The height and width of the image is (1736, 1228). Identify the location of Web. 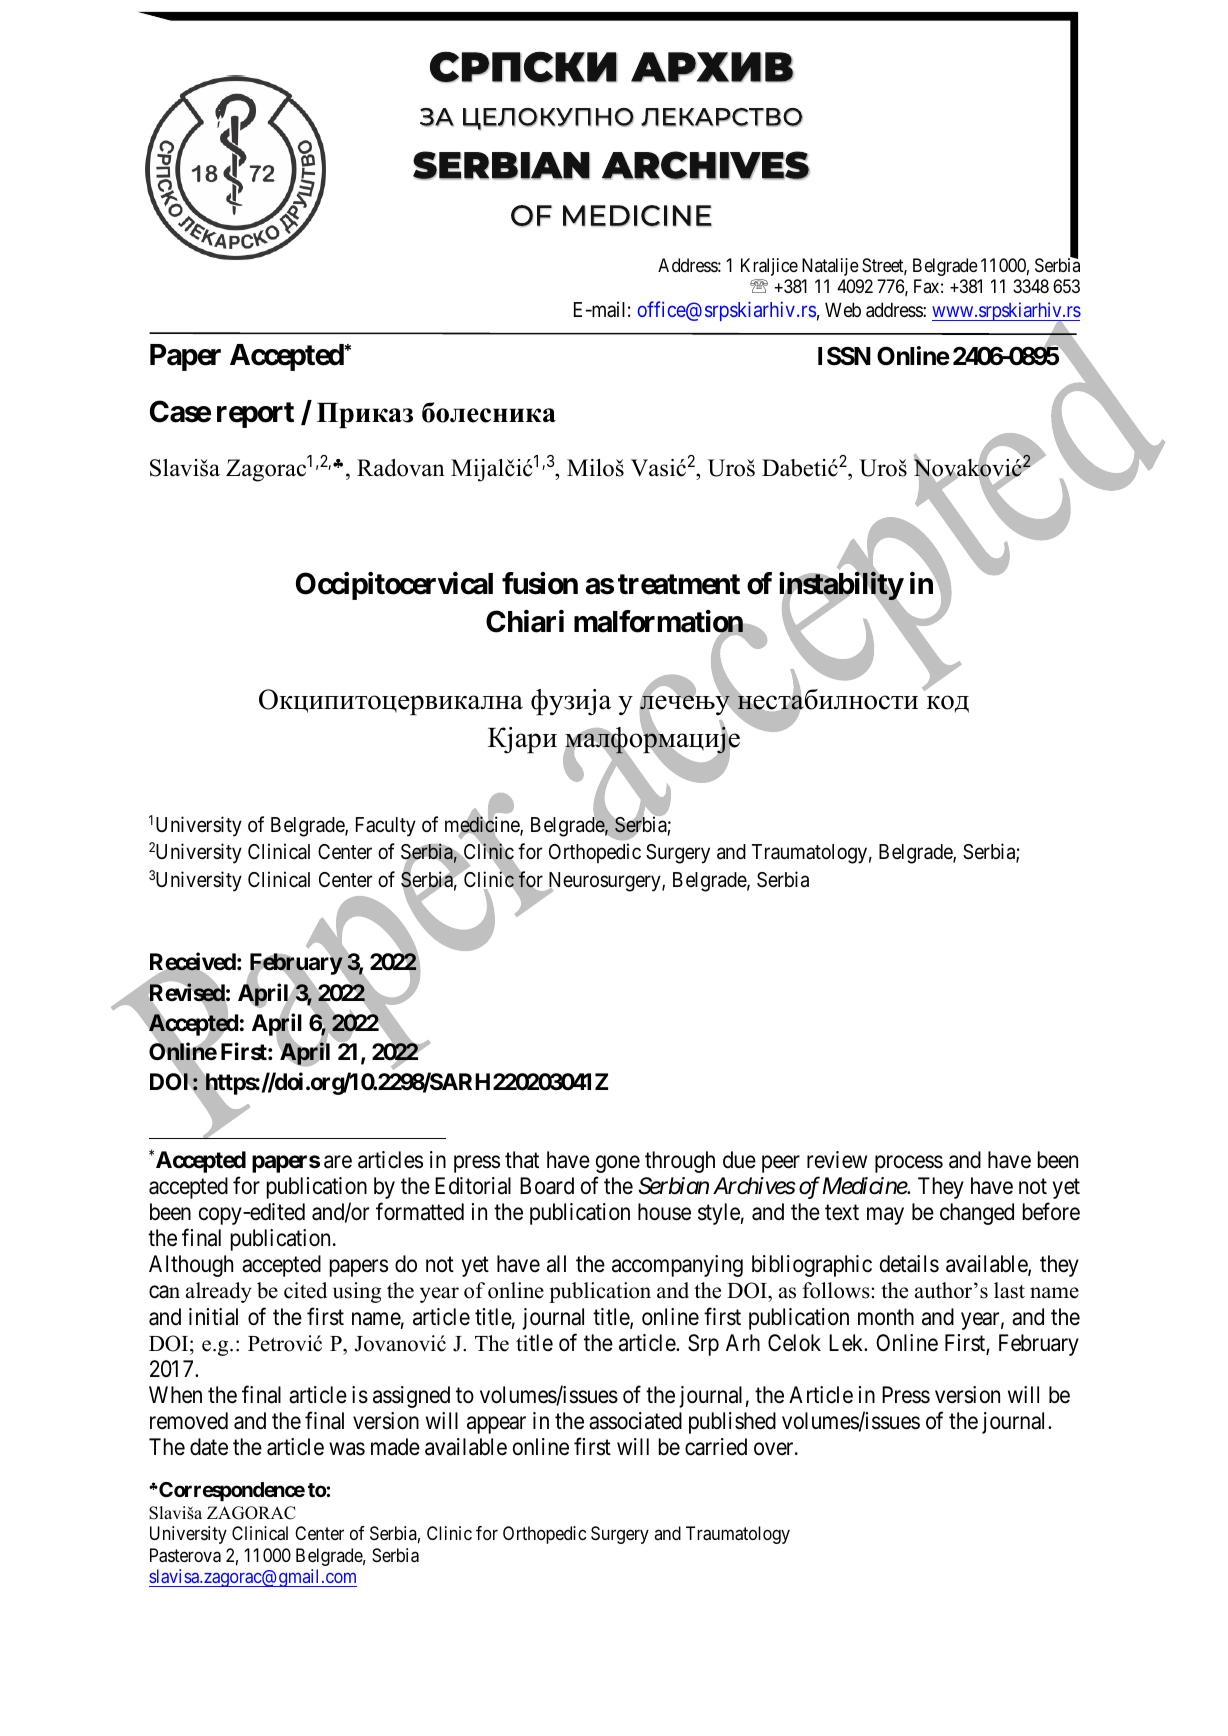
(843, 310).
